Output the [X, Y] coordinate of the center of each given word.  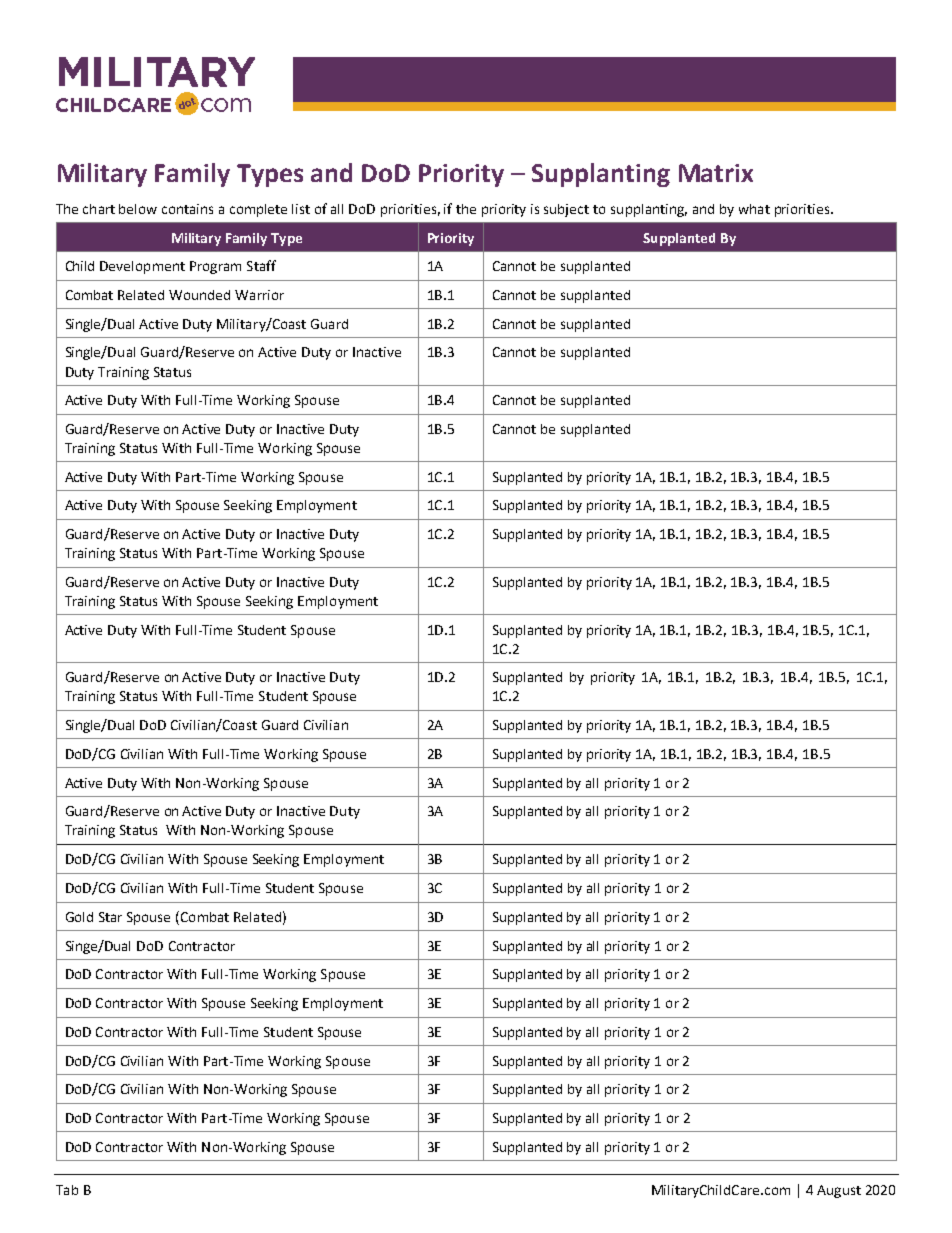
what [754, 209]
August [839, 1191]
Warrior [259, 295]
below [138, 209]
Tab [67, 1190]
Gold [79, 917]
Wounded [199, 295]
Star [110, 917]
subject [566, 210]
